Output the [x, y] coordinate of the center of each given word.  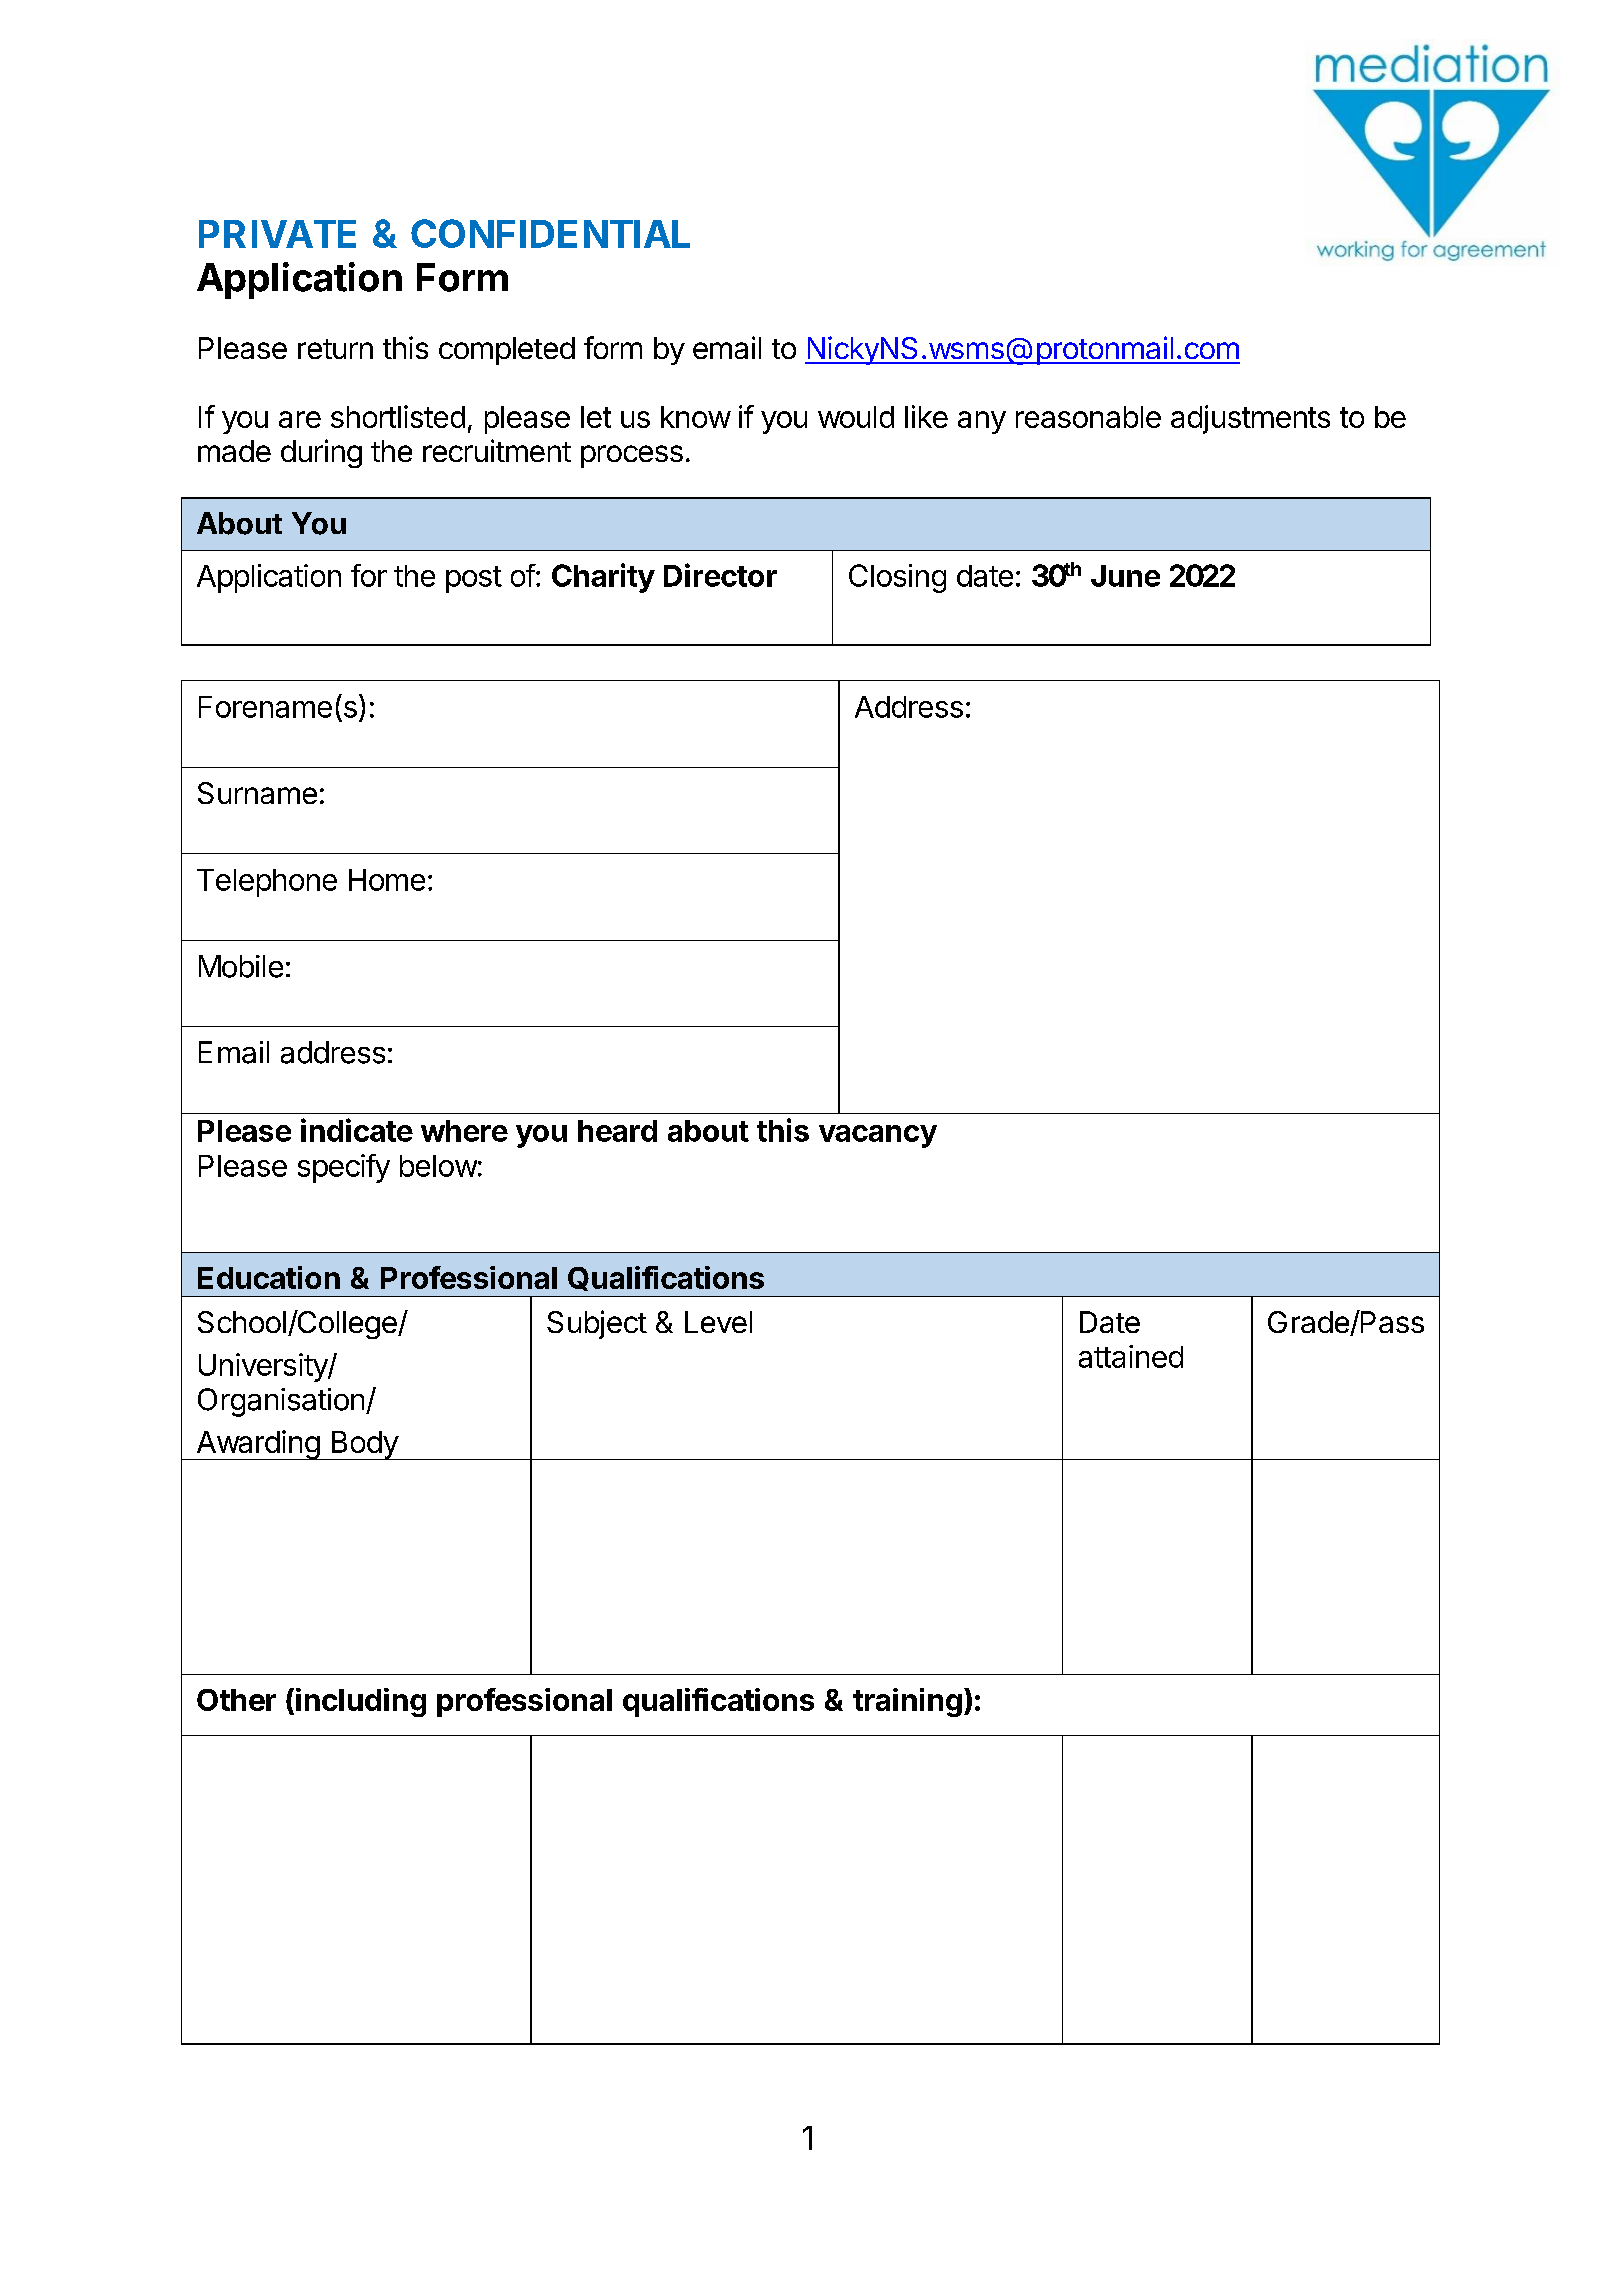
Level [718, 1322]
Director [720, 575]
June [1125, 576]
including [361, 1702]
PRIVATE [277, 234]
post [474, 579]
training [907, 1702]
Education [269, 1277]
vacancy [878, 1136]
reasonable [1088, 417]
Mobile [241, 966]
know [696, 417]
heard [617, 1131]
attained [1131, 1356]
